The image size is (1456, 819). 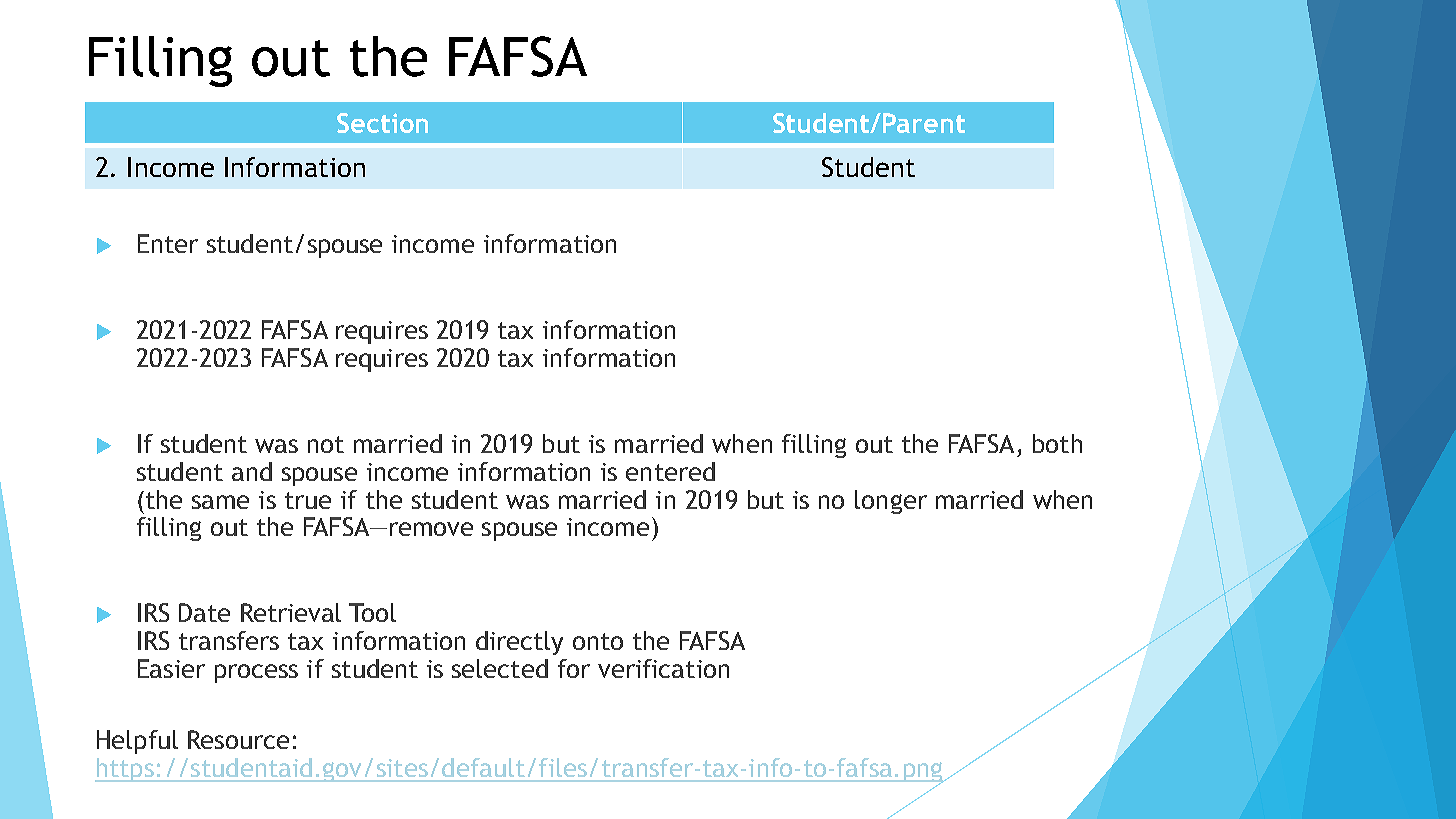 I want to click on verification, so click(x=663, y=668).
